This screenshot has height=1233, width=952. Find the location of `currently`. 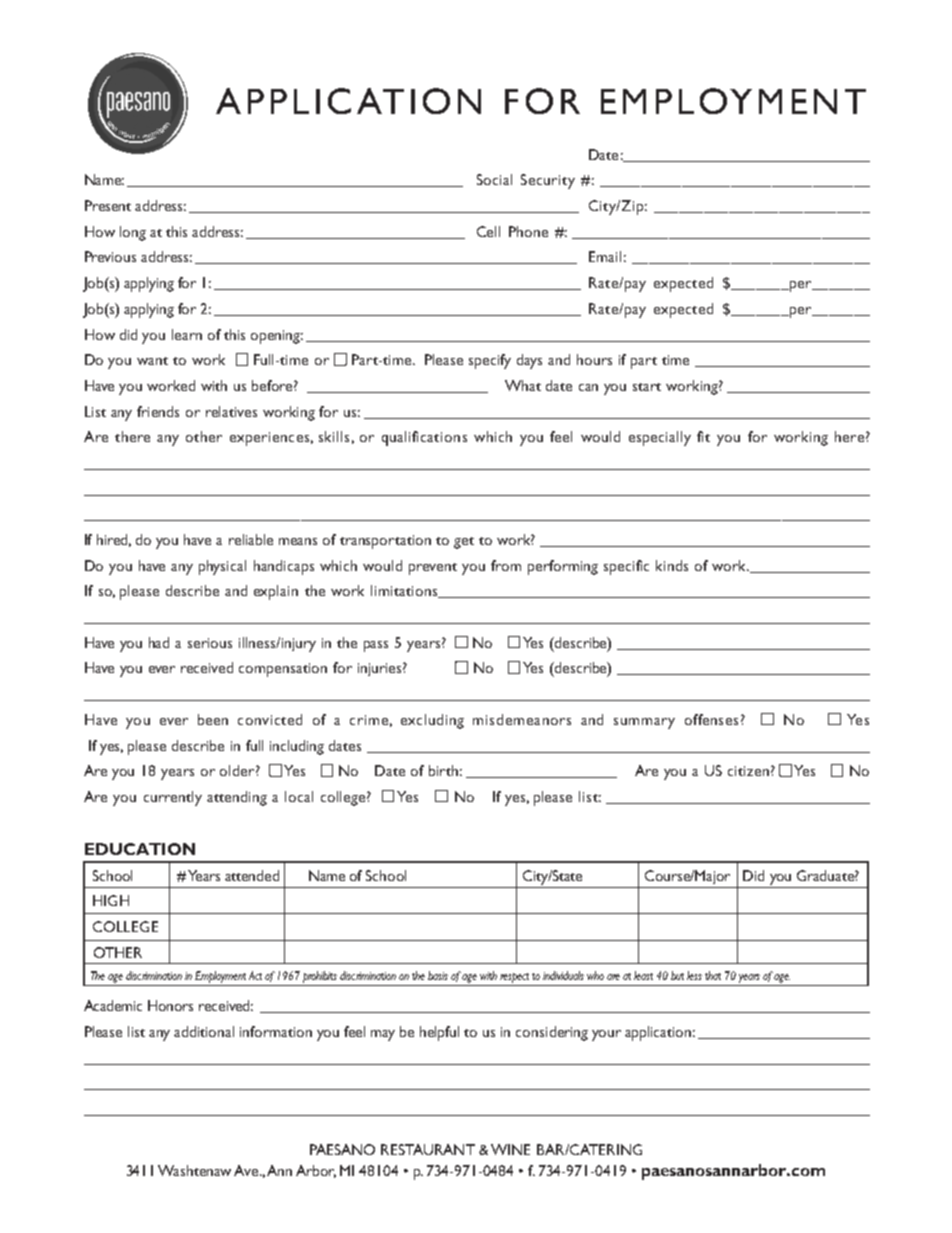

currently is located at coordinates (173, 798).
